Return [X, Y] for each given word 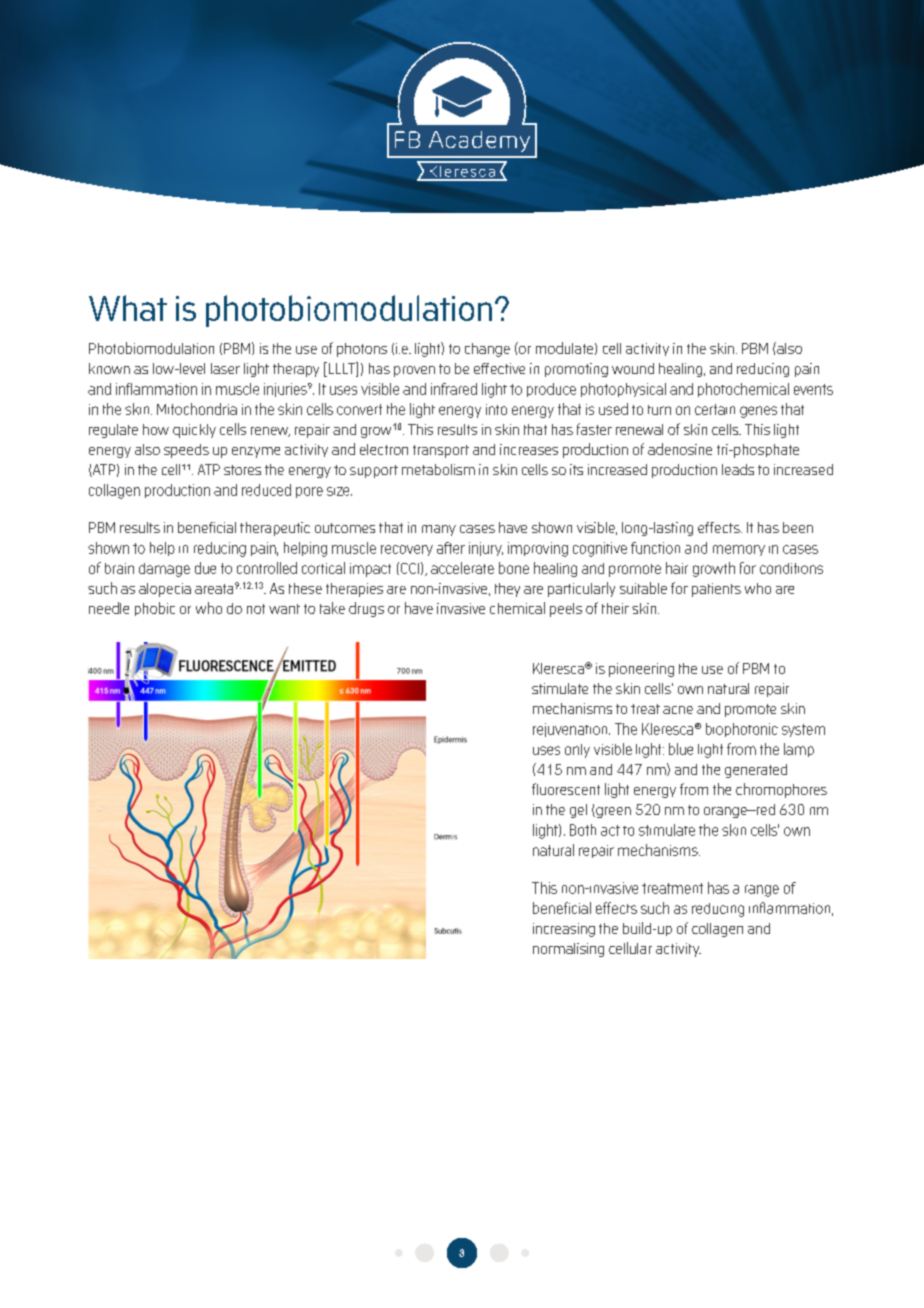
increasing [564, 930]
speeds [186, 451]
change [487, 350]
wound [633, 368]
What [128, 308]
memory [739, 550]
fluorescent [566, 789]
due [205, 568]
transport [441, 451]
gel [578, 811]
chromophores [781, 790]
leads [738, 469]
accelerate [462, 568]
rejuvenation [571, 730]
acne [678, 710]
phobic [155, 609]
